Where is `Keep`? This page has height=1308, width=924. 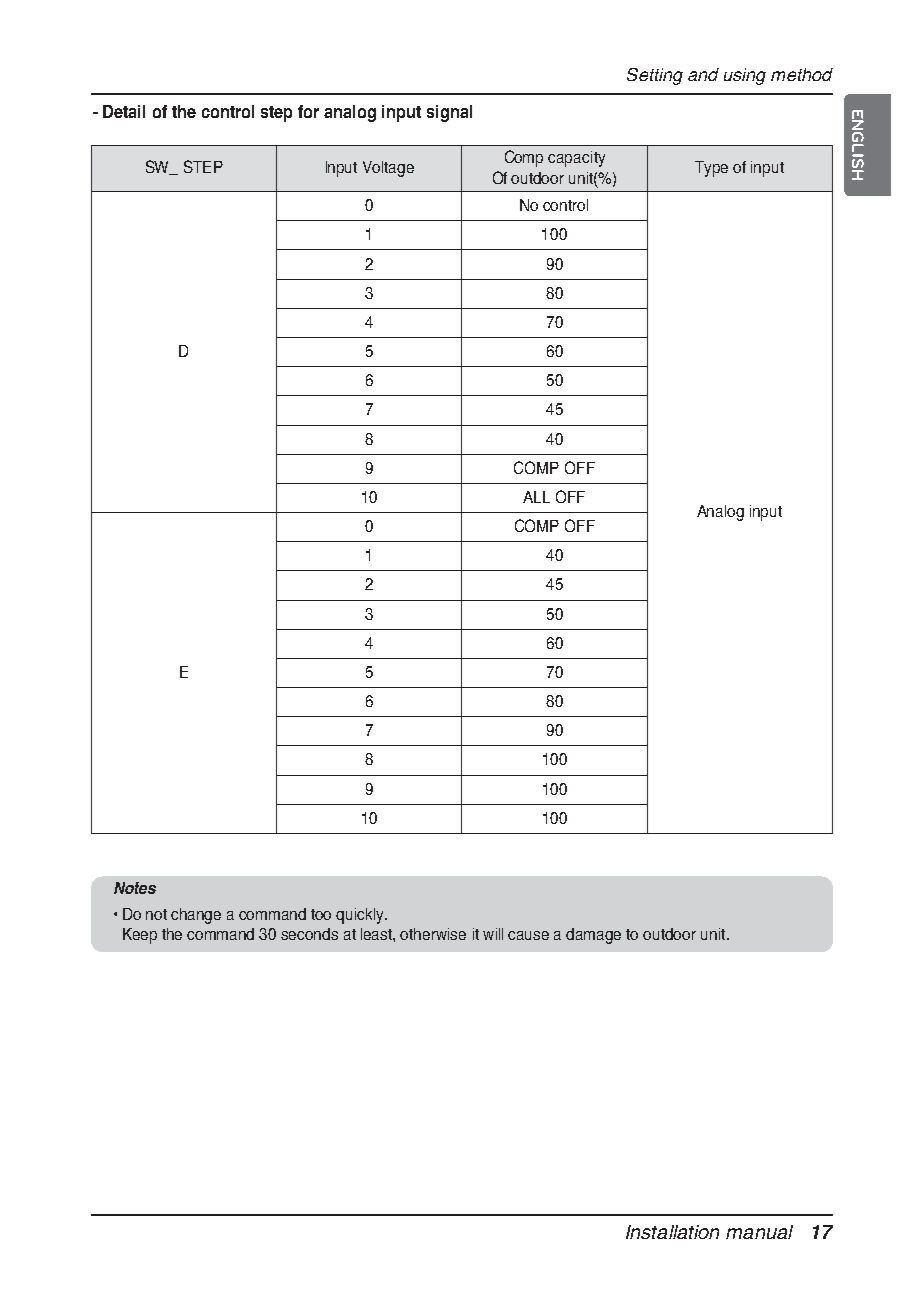
Keep is located at coordinates (140, 936).
